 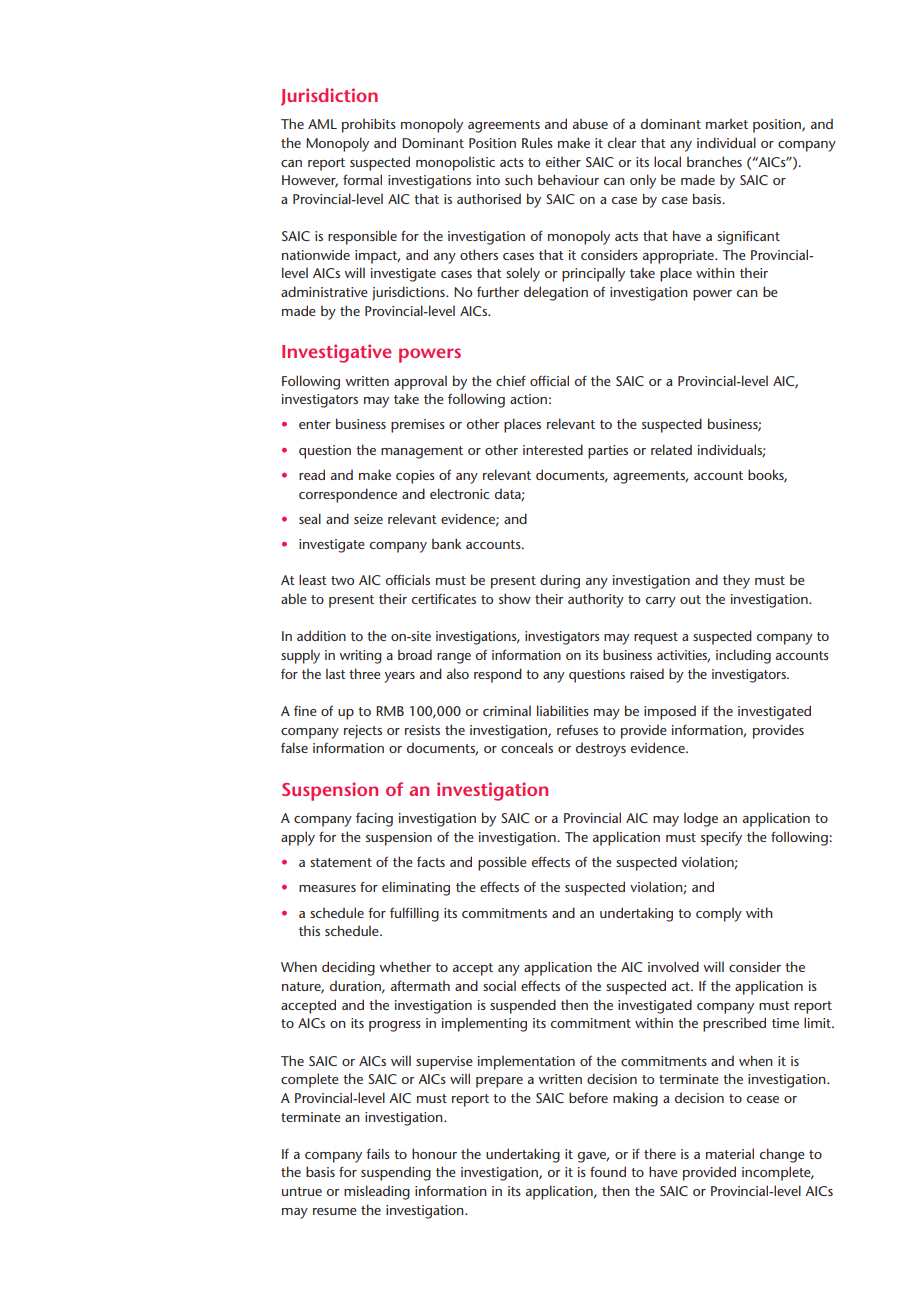 I want to click on branches, so click(x=714, y=161).
